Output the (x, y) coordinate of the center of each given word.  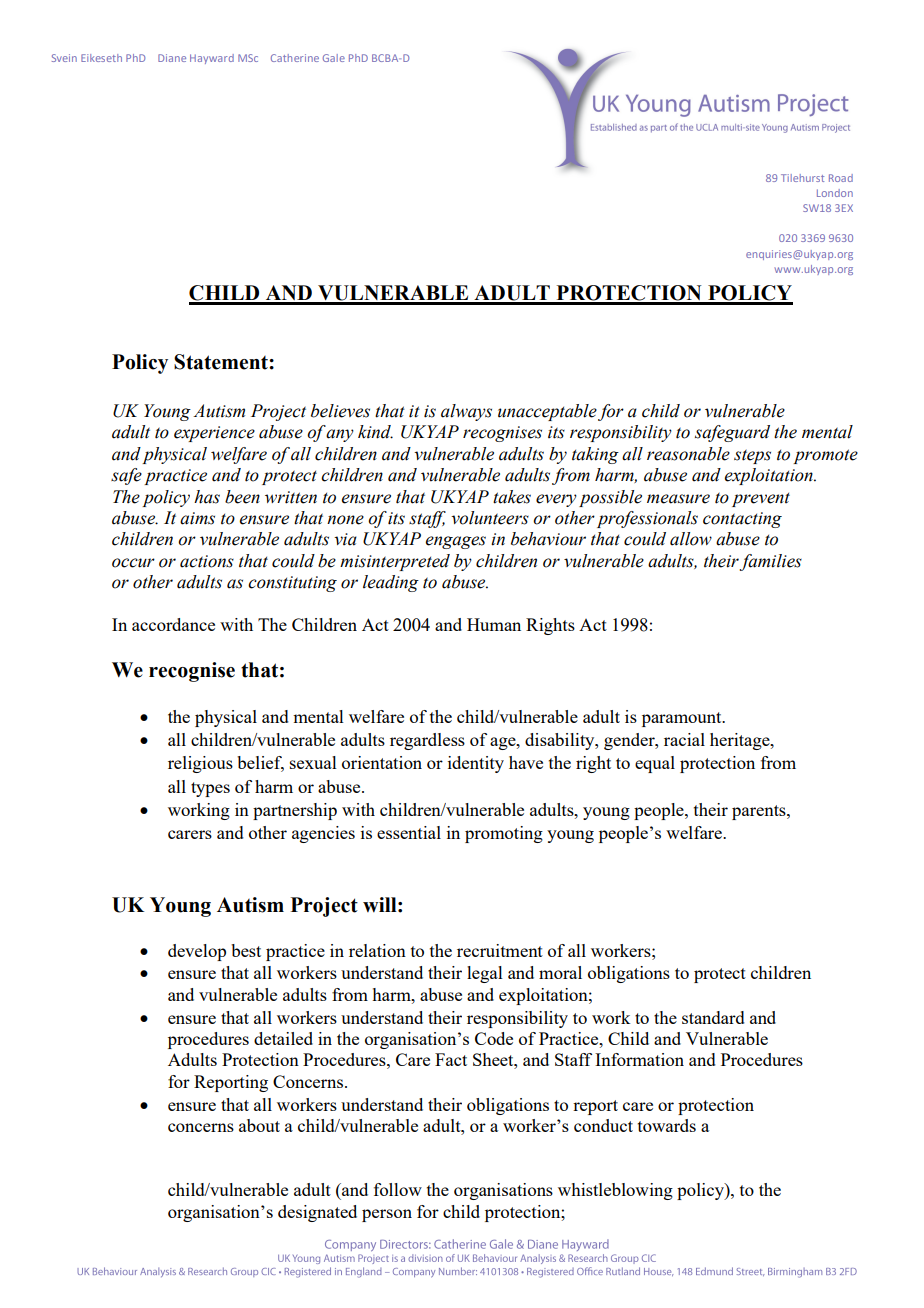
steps (752, 457)
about (259, 1125)
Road (841, 178)
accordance (173, 624)
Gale (334, 58)
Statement (222, 362)
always (466, 412)
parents (760, 812)
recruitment (500, 950)
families (770, 562)
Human (494, 624)
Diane (172, 58)
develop (197, 952)
